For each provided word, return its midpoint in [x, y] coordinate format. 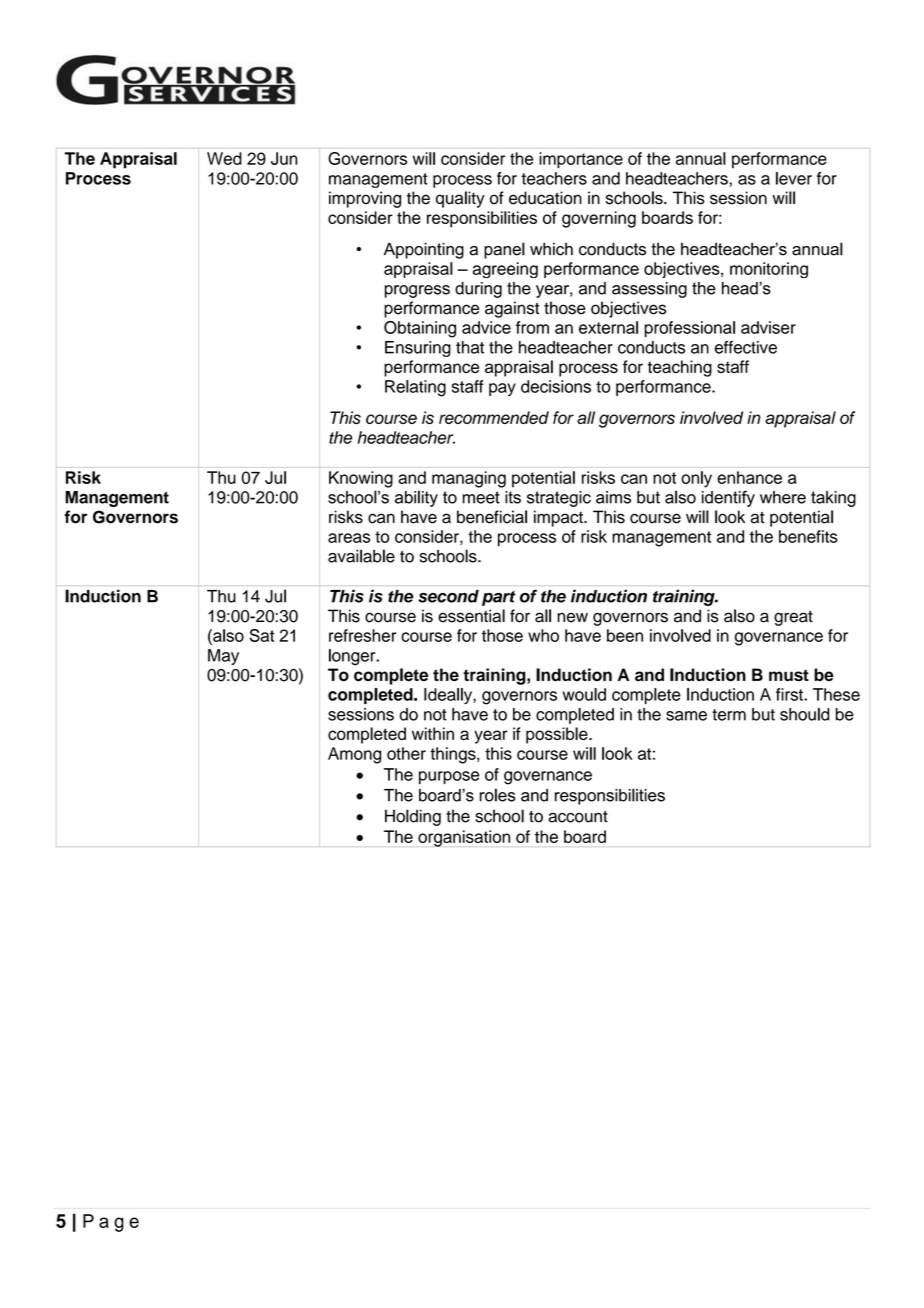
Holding [413, 817]
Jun [284, 158]
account [578, 817]
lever [794, 178]
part [499, 598]
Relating [415, 388]
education [545, 198]
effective [746, 347]
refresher [362, 635]
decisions [556, 386]
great [793, 618]
